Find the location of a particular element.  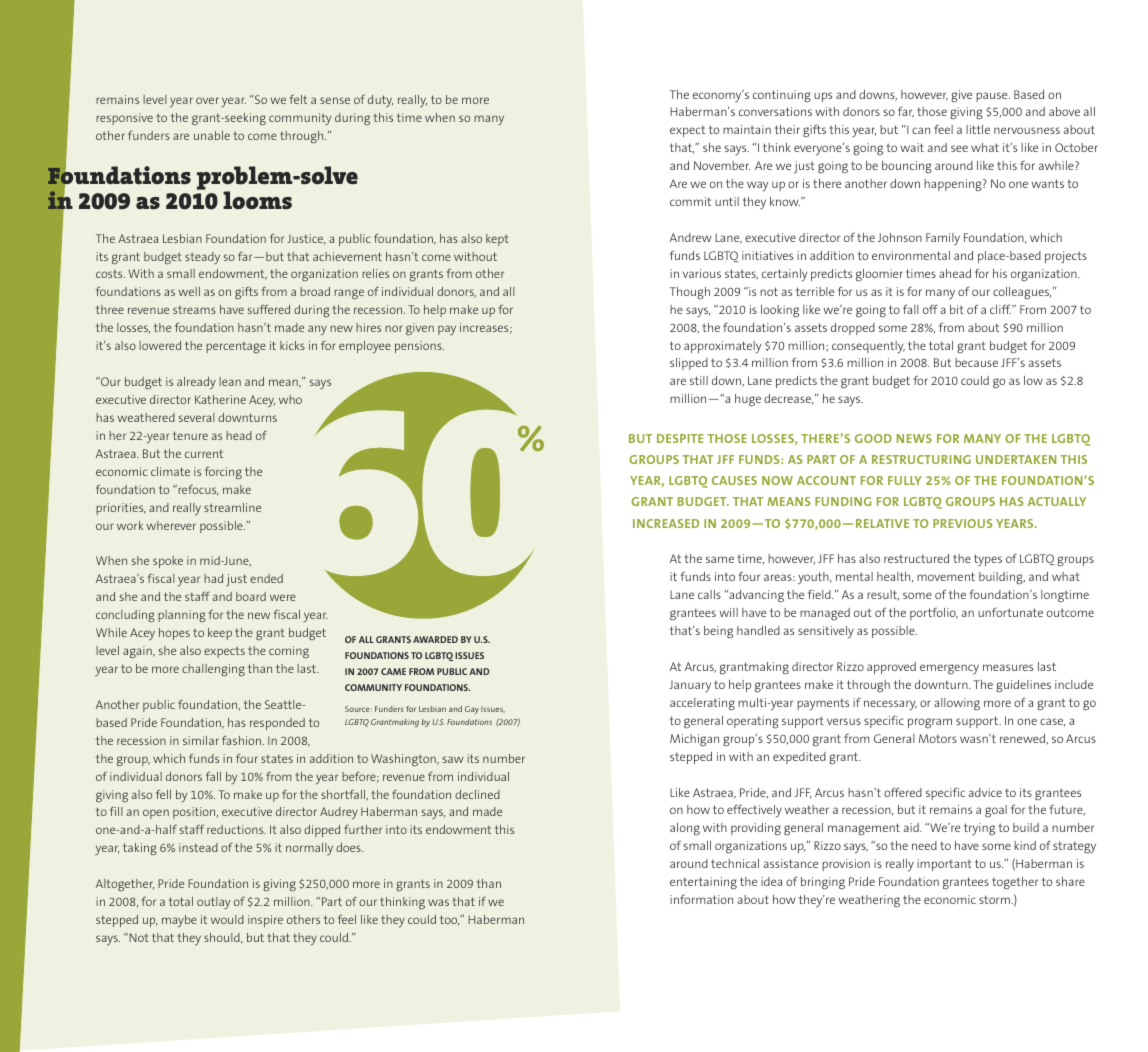

maintain is located at coordinates (747, 129).
